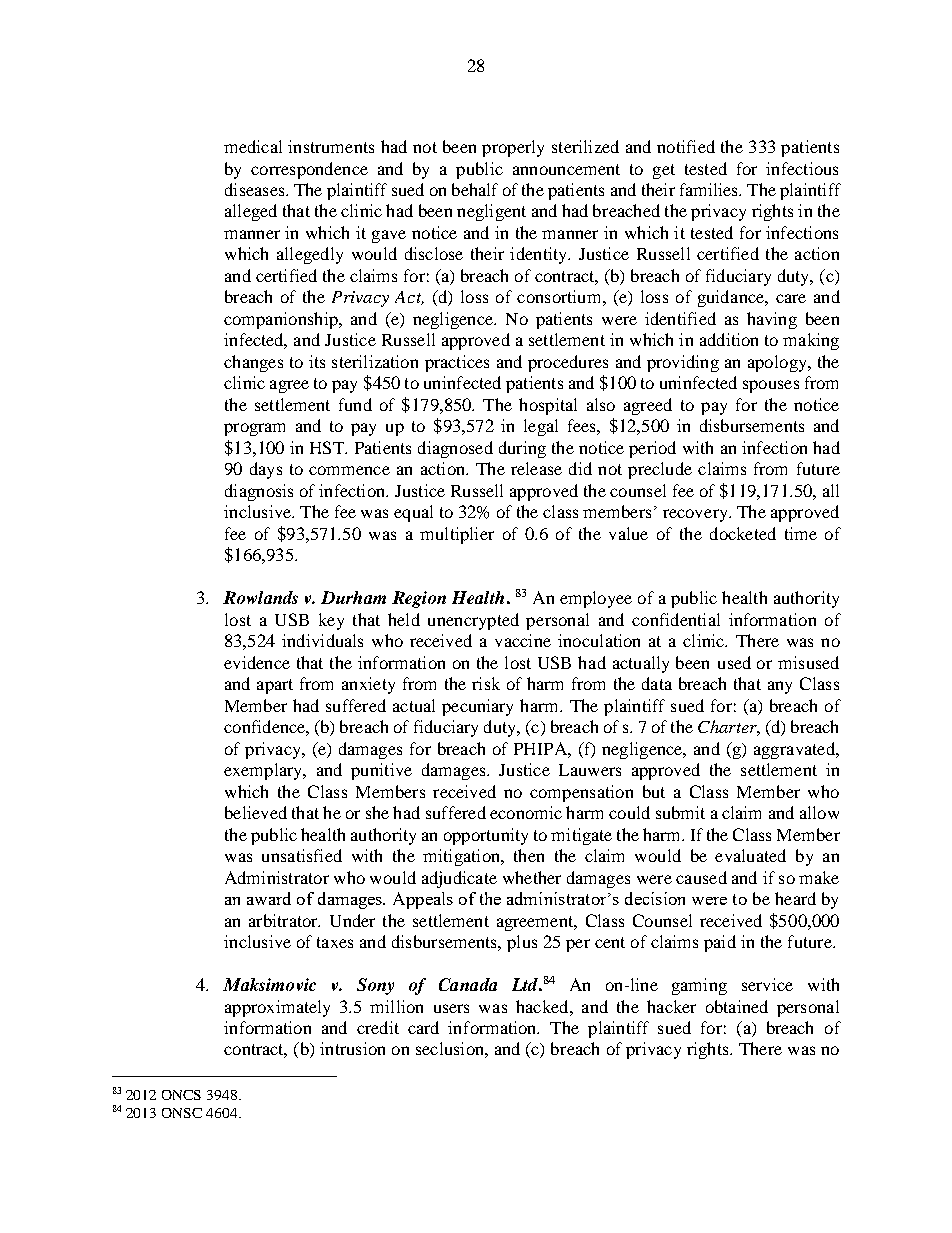 This screenshot has width=952, height=1233. Describe the element at coordinates (477, 707) in the screenshot. I see `pecuniary` at that location.
